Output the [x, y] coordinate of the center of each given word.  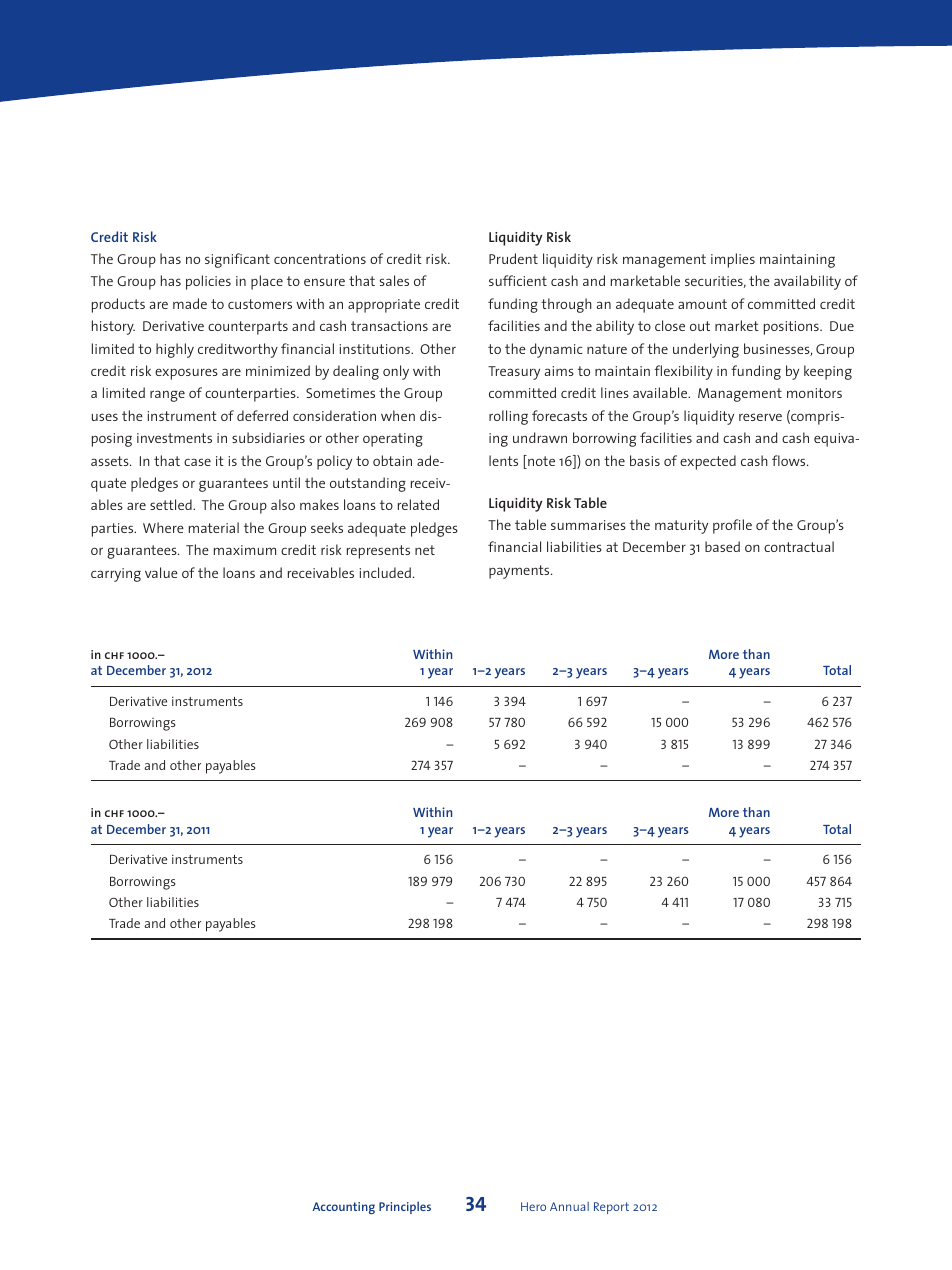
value [161, 572]
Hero [533, 1206]
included [385, 572]
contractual [799, 546]
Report [611, 1208]
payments [520, 572]
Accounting [344, 1208]
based [722, 546]
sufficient [518, 280]
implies [733, 260]
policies [208, 282]
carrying [116, 575]
